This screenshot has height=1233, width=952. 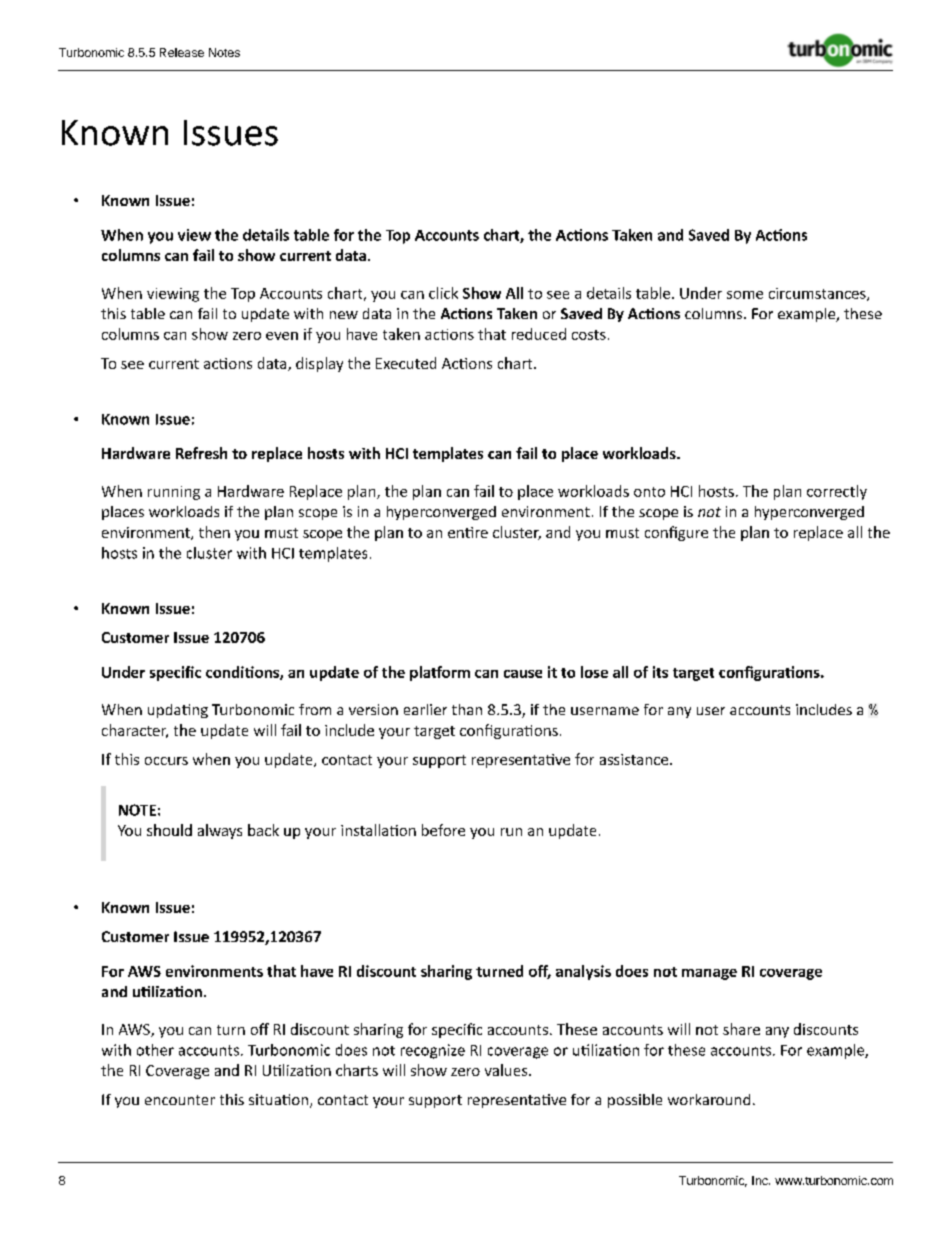 What do you see at coordinates (443, 293) in the screenshot?
I see `click` at bounding box center [443, 293].
